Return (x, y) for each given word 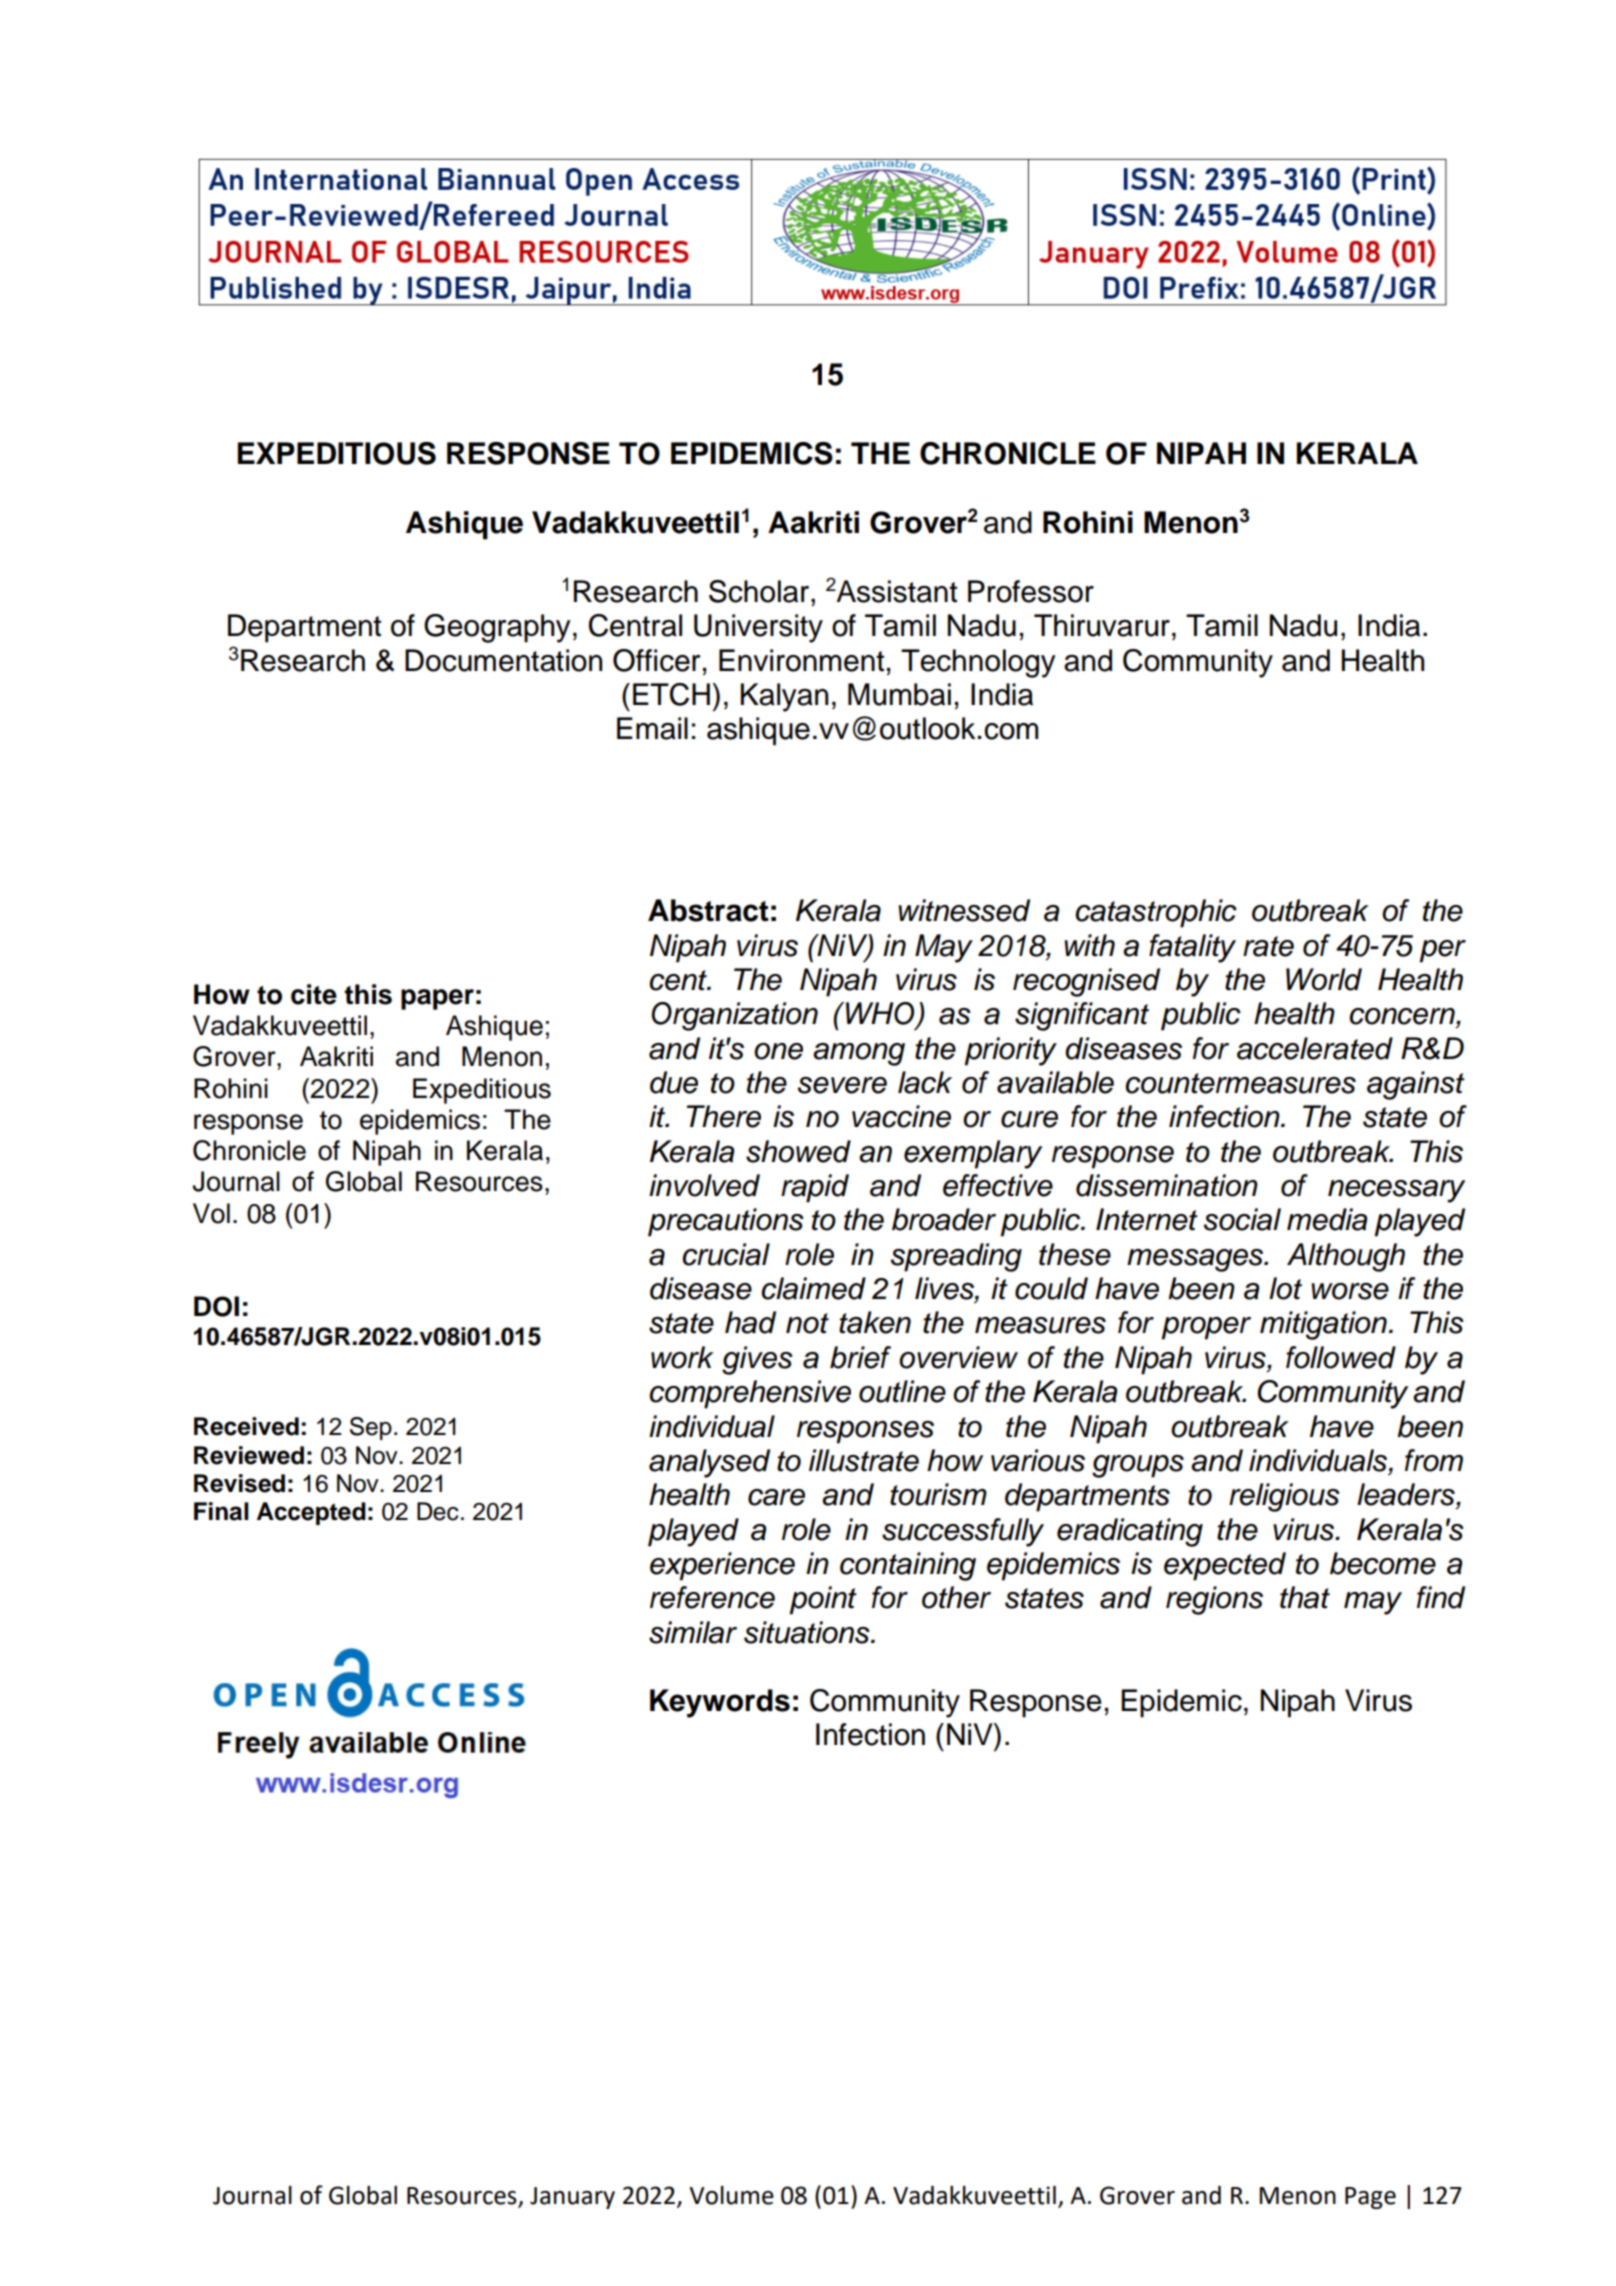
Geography (497, 628)
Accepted (311, 1513)
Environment (801, 660)
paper (437, 999)
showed (798, 1151)
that (1305, 1597)
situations (808, 1632)
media (1327, 1219)
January (572, 2198)
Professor (1031, 591)
